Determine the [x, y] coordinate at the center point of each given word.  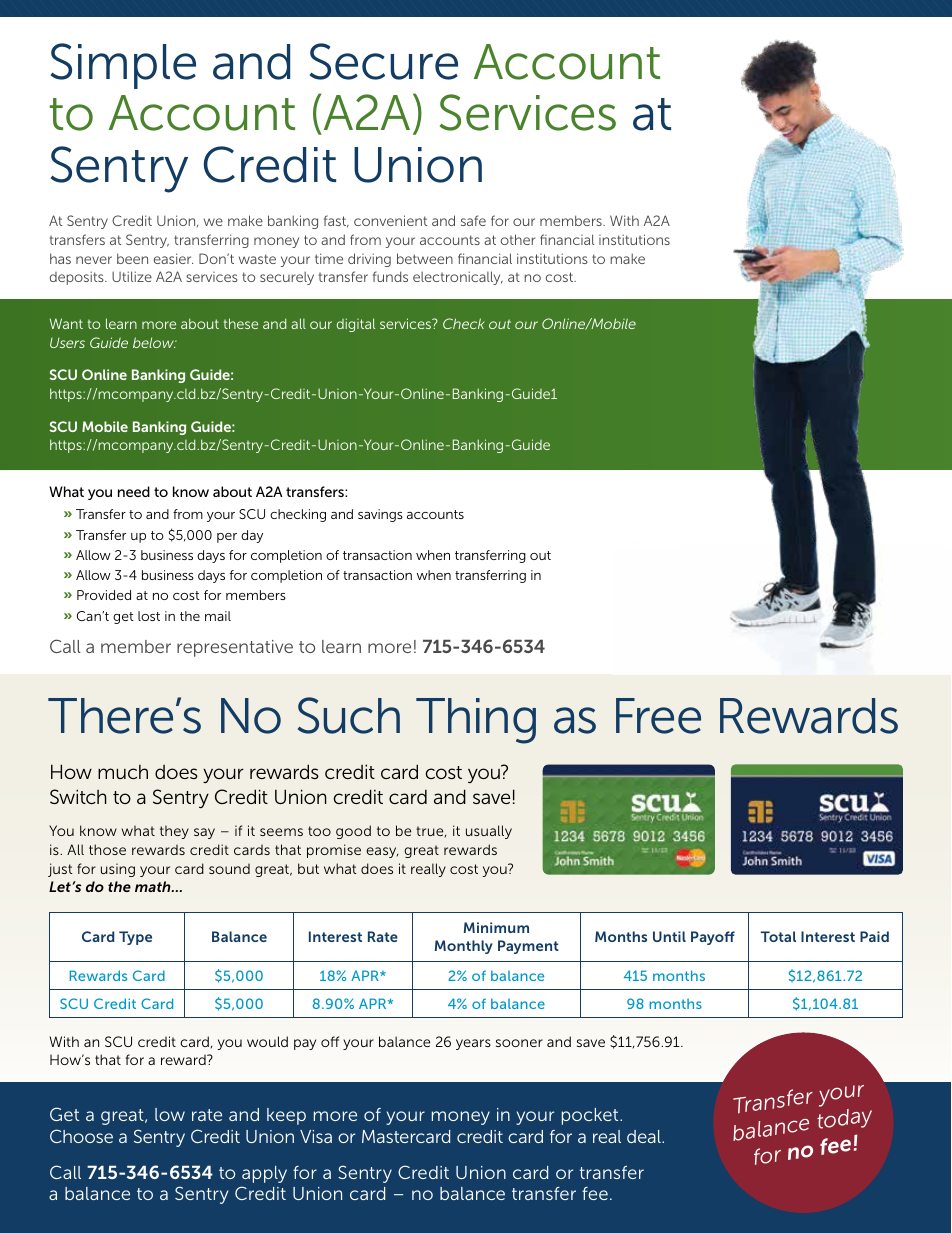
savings [380, 515]
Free [658, 716]
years [473, 1044]
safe [473, 220]
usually [489, 832]
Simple [123, 66]
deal [645, 1136]
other [517, 239]
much [123, 772]
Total [778, 936]
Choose [81, 1136]
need [134, 491]
